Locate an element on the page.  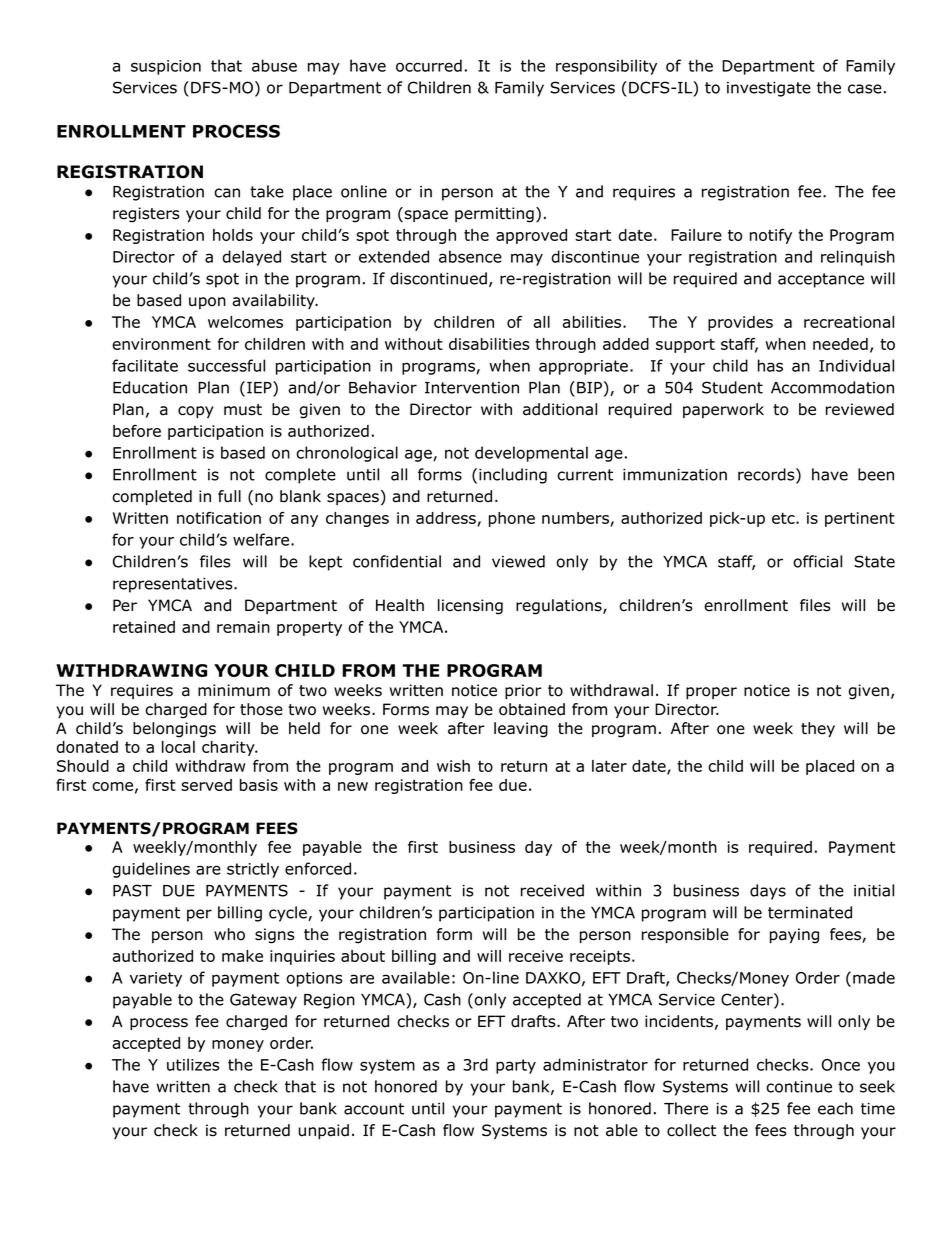
licensing is located at coordinates (470, 607).
